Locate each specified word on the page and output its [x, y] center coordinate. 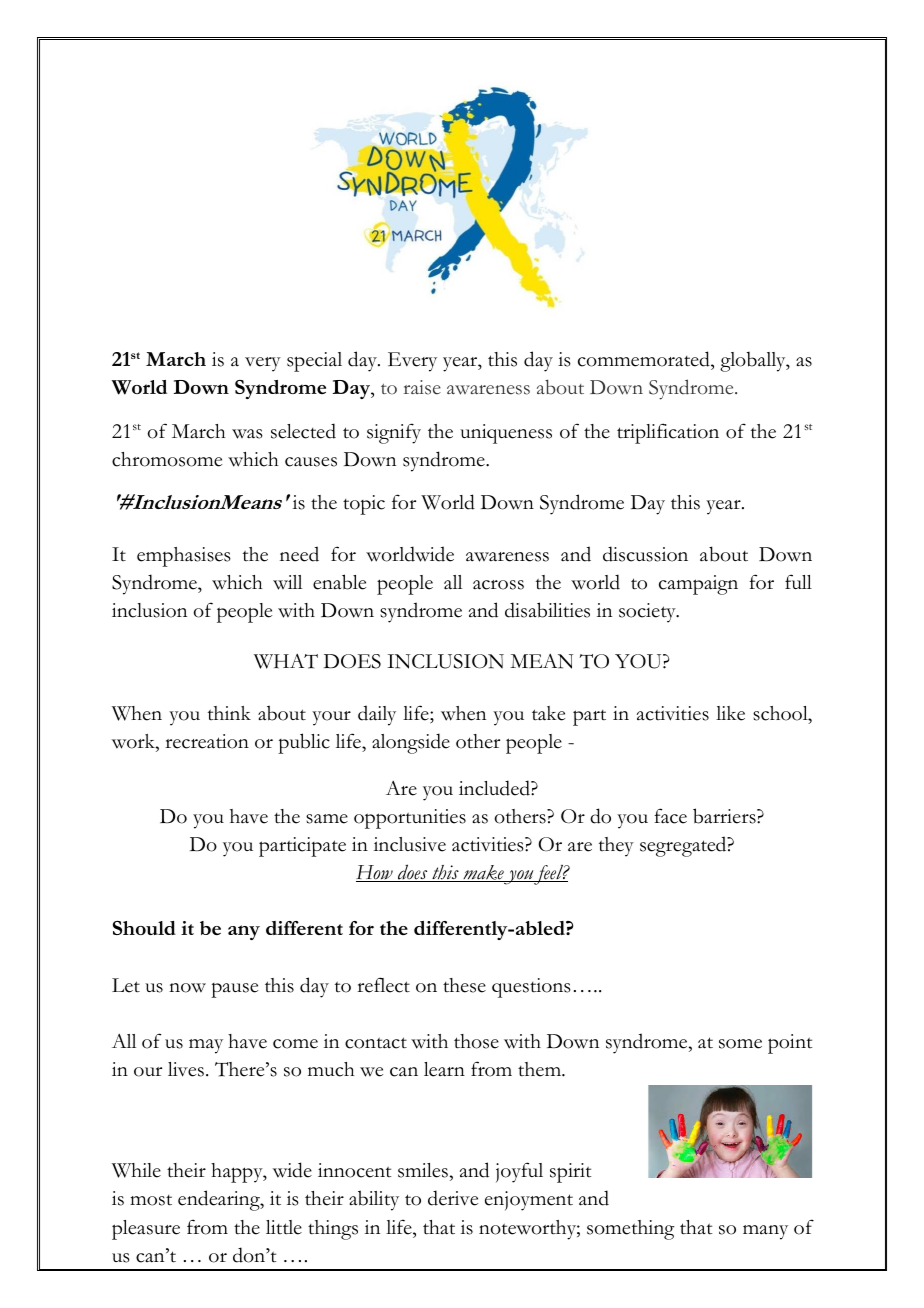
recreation [207, 741]
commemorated [645, 359]
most [151, 1200]
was [247, 434]
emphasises [184, 557]
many [765, 1232]
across [498, 585]
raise [422, 387]
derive [453, 1198]
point [790, 1044]
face [670, 816]
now [187, 988]
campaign [698, 585]
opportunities [410, 819]
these [464, 985]
